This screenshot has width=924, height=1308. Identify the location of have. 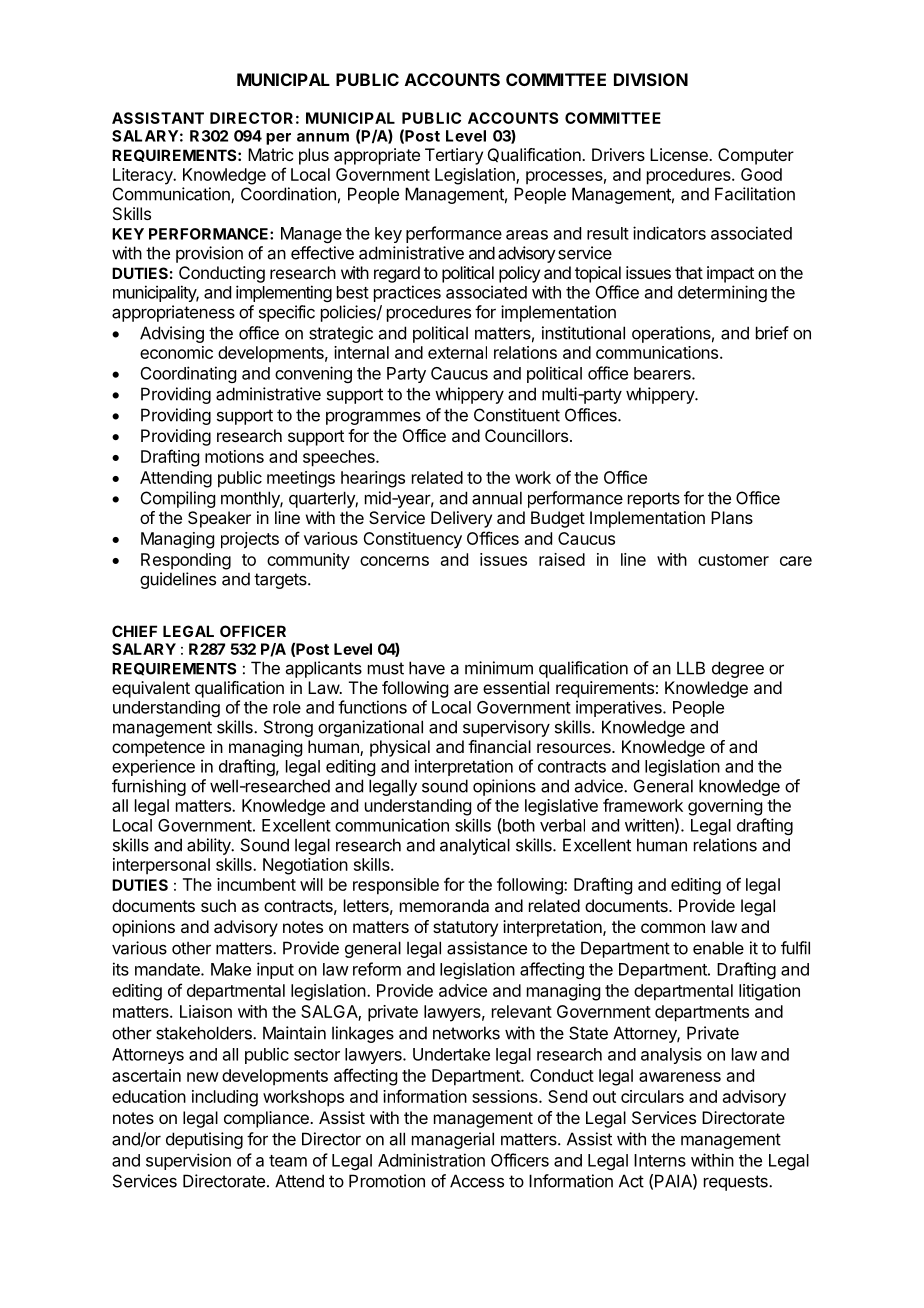
(427, 668).
